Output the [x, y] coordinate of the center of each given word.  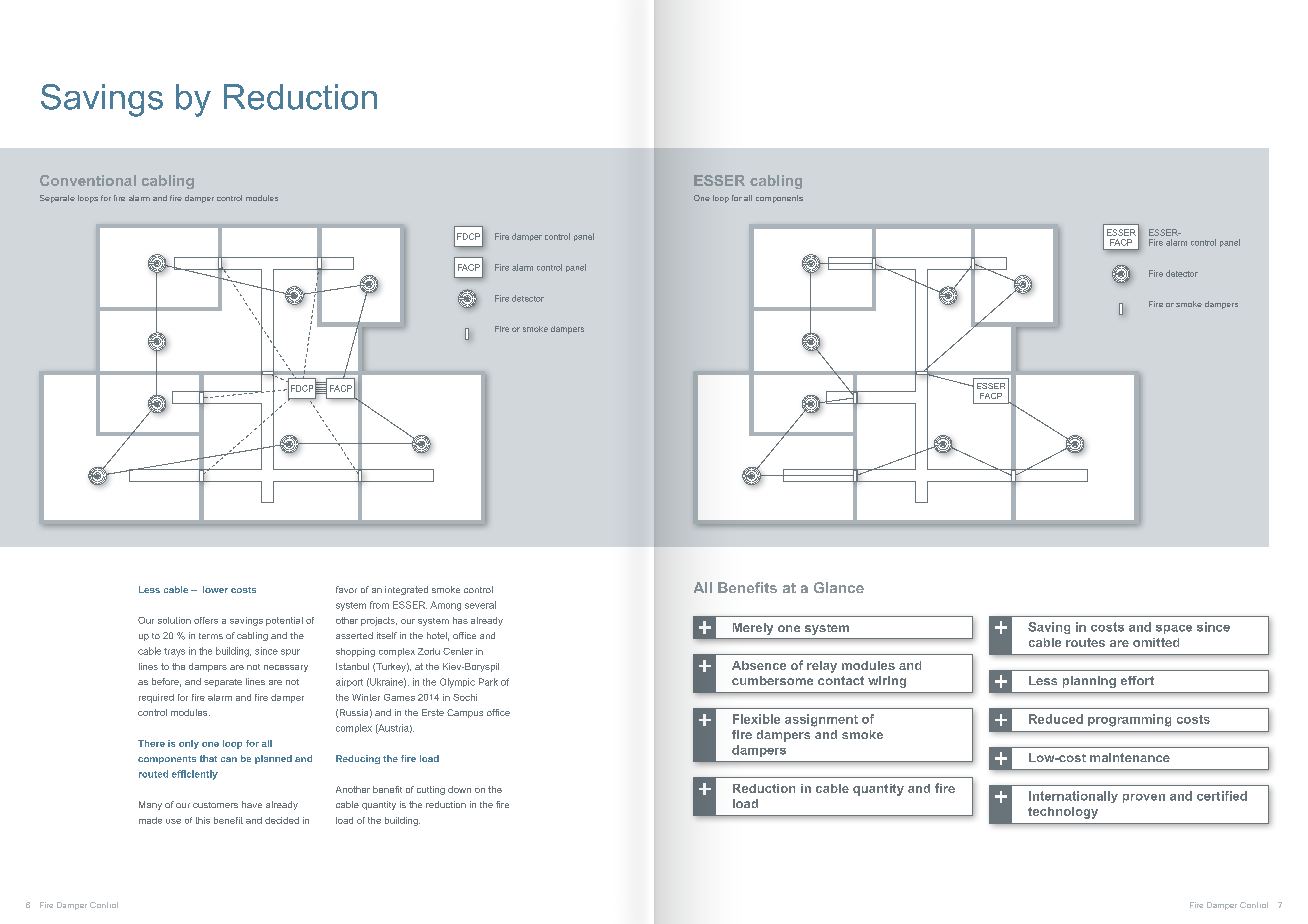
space [1174, 629]
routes [1085, 642]
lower [215, 589]
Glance [839, 587]
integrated [406, 590]
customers [215, 805]
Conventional [88, 180]
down [459, 789]
